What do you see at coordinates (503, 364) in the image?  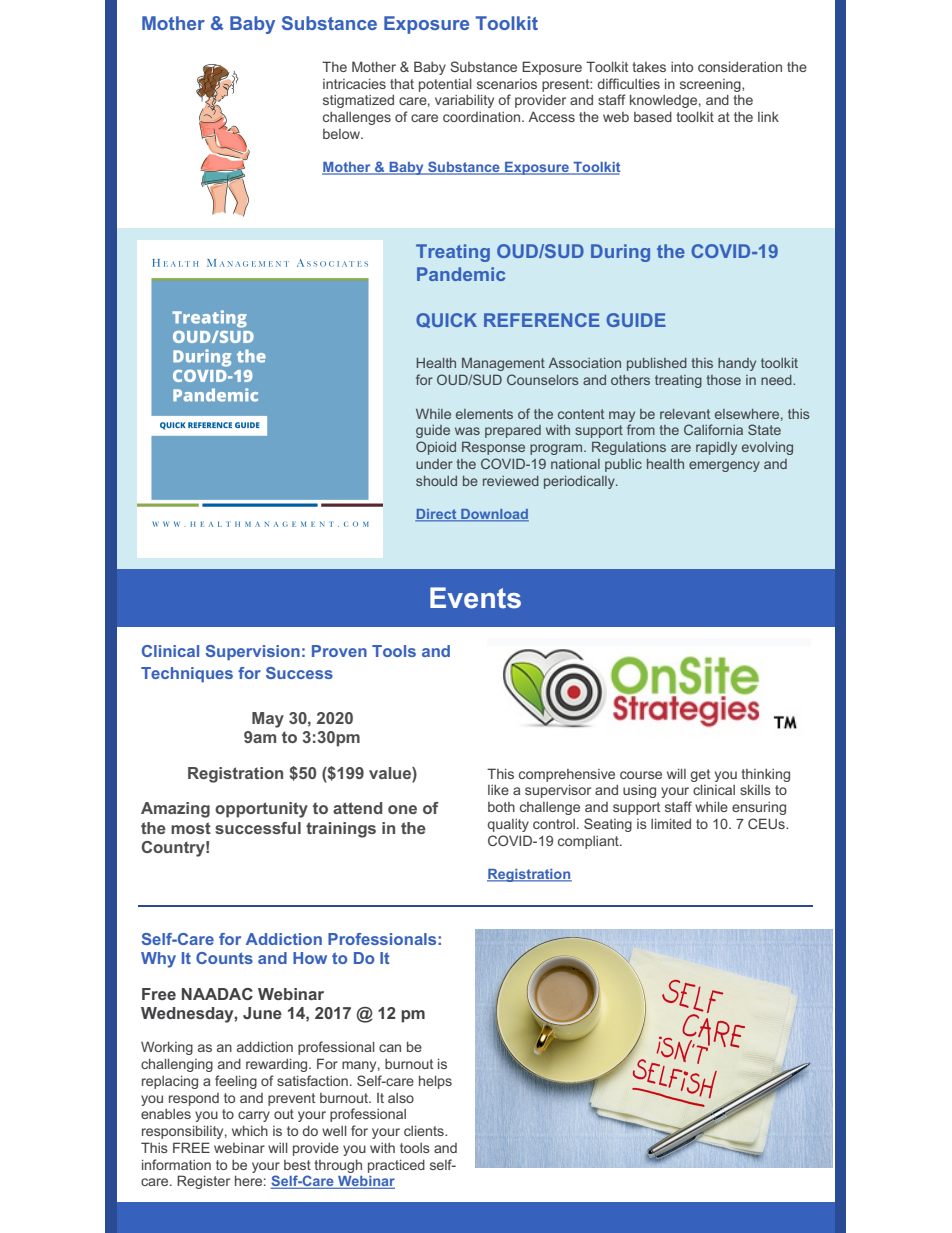 I see `Management` at bounding box center [503, 364].
